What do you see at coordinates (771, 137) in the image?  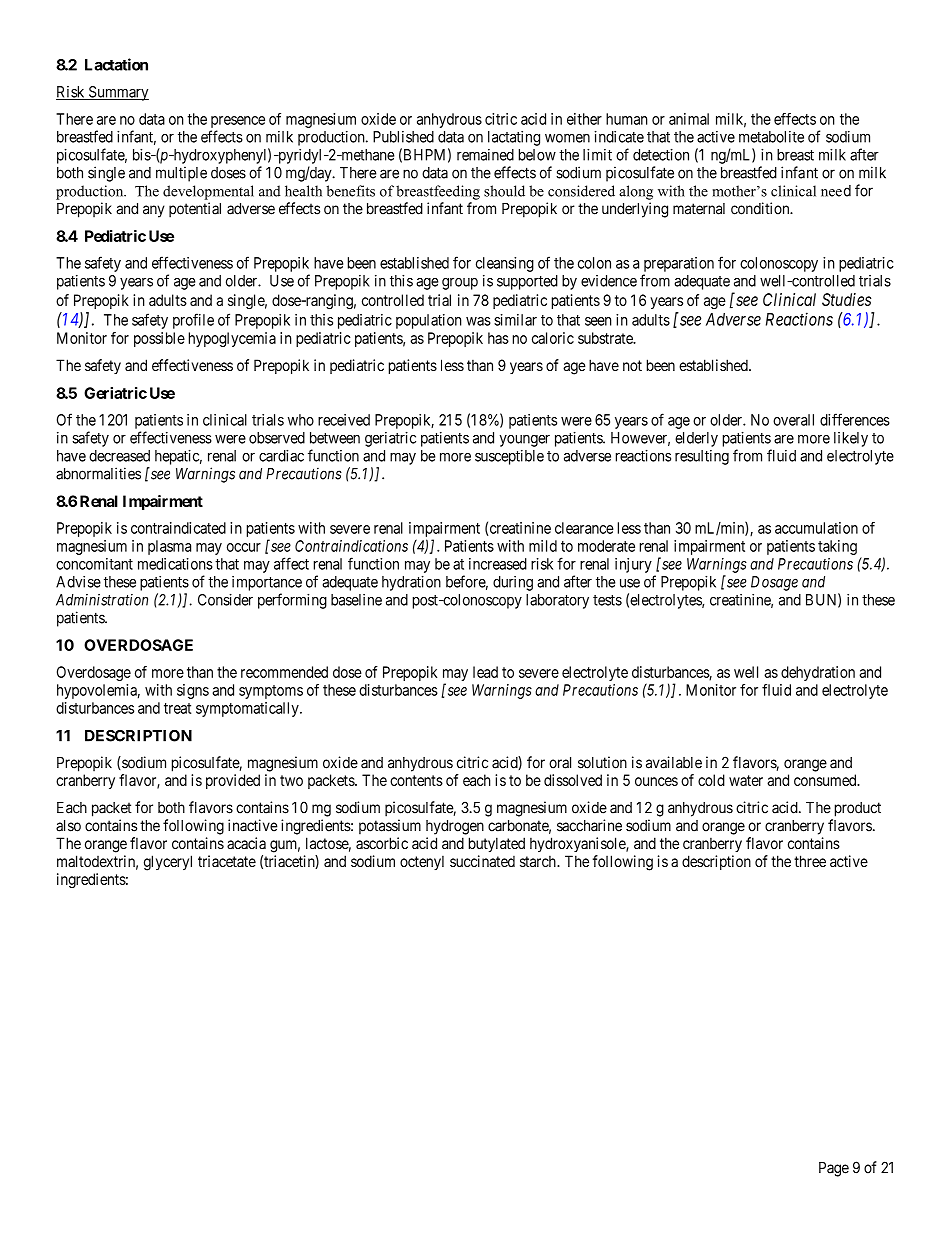 I see `metabolite` at bounding box center [771, 137].
